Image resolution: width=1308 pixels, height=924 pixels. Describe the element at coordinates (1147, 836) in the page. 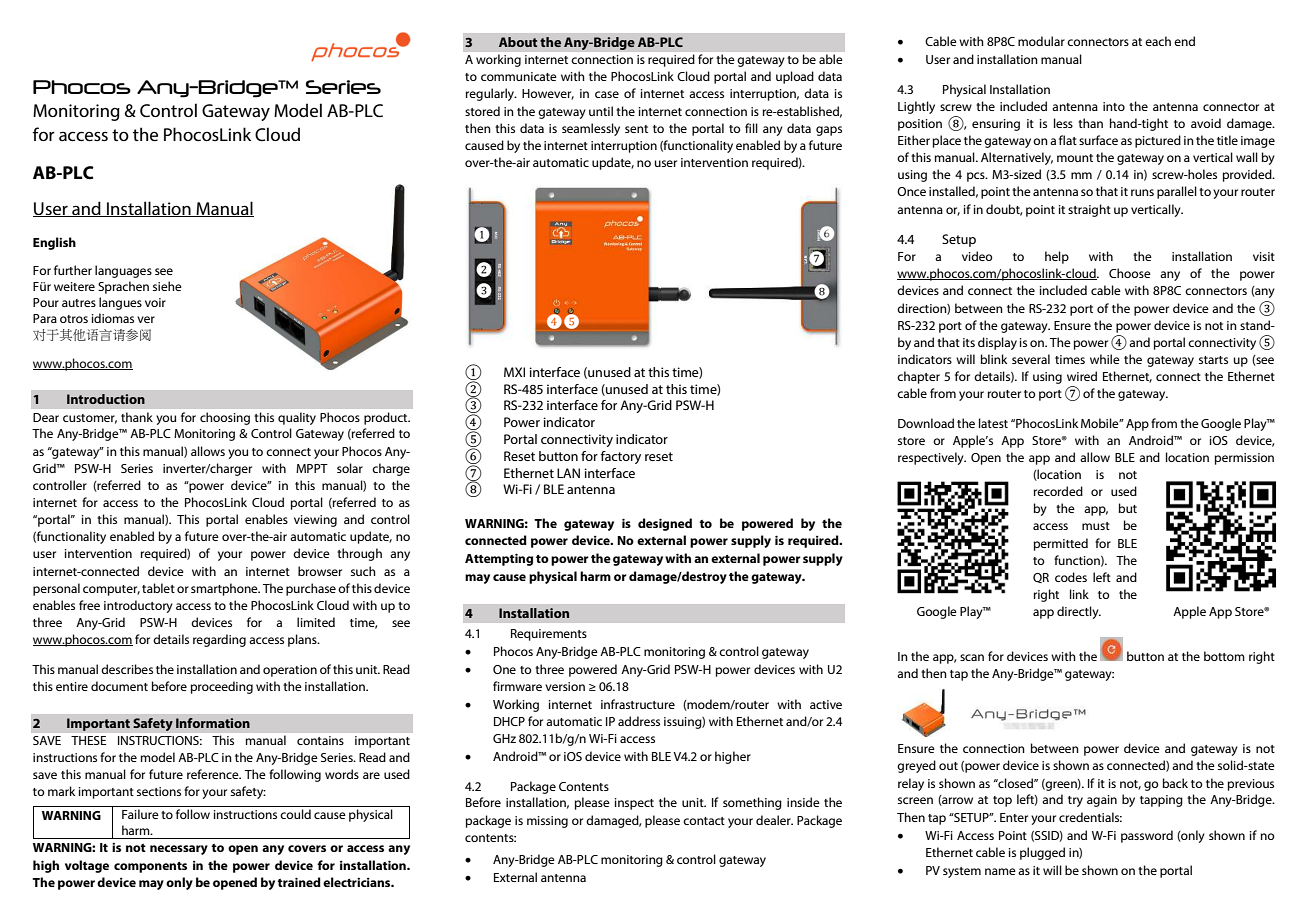

I see `password` at that location.
